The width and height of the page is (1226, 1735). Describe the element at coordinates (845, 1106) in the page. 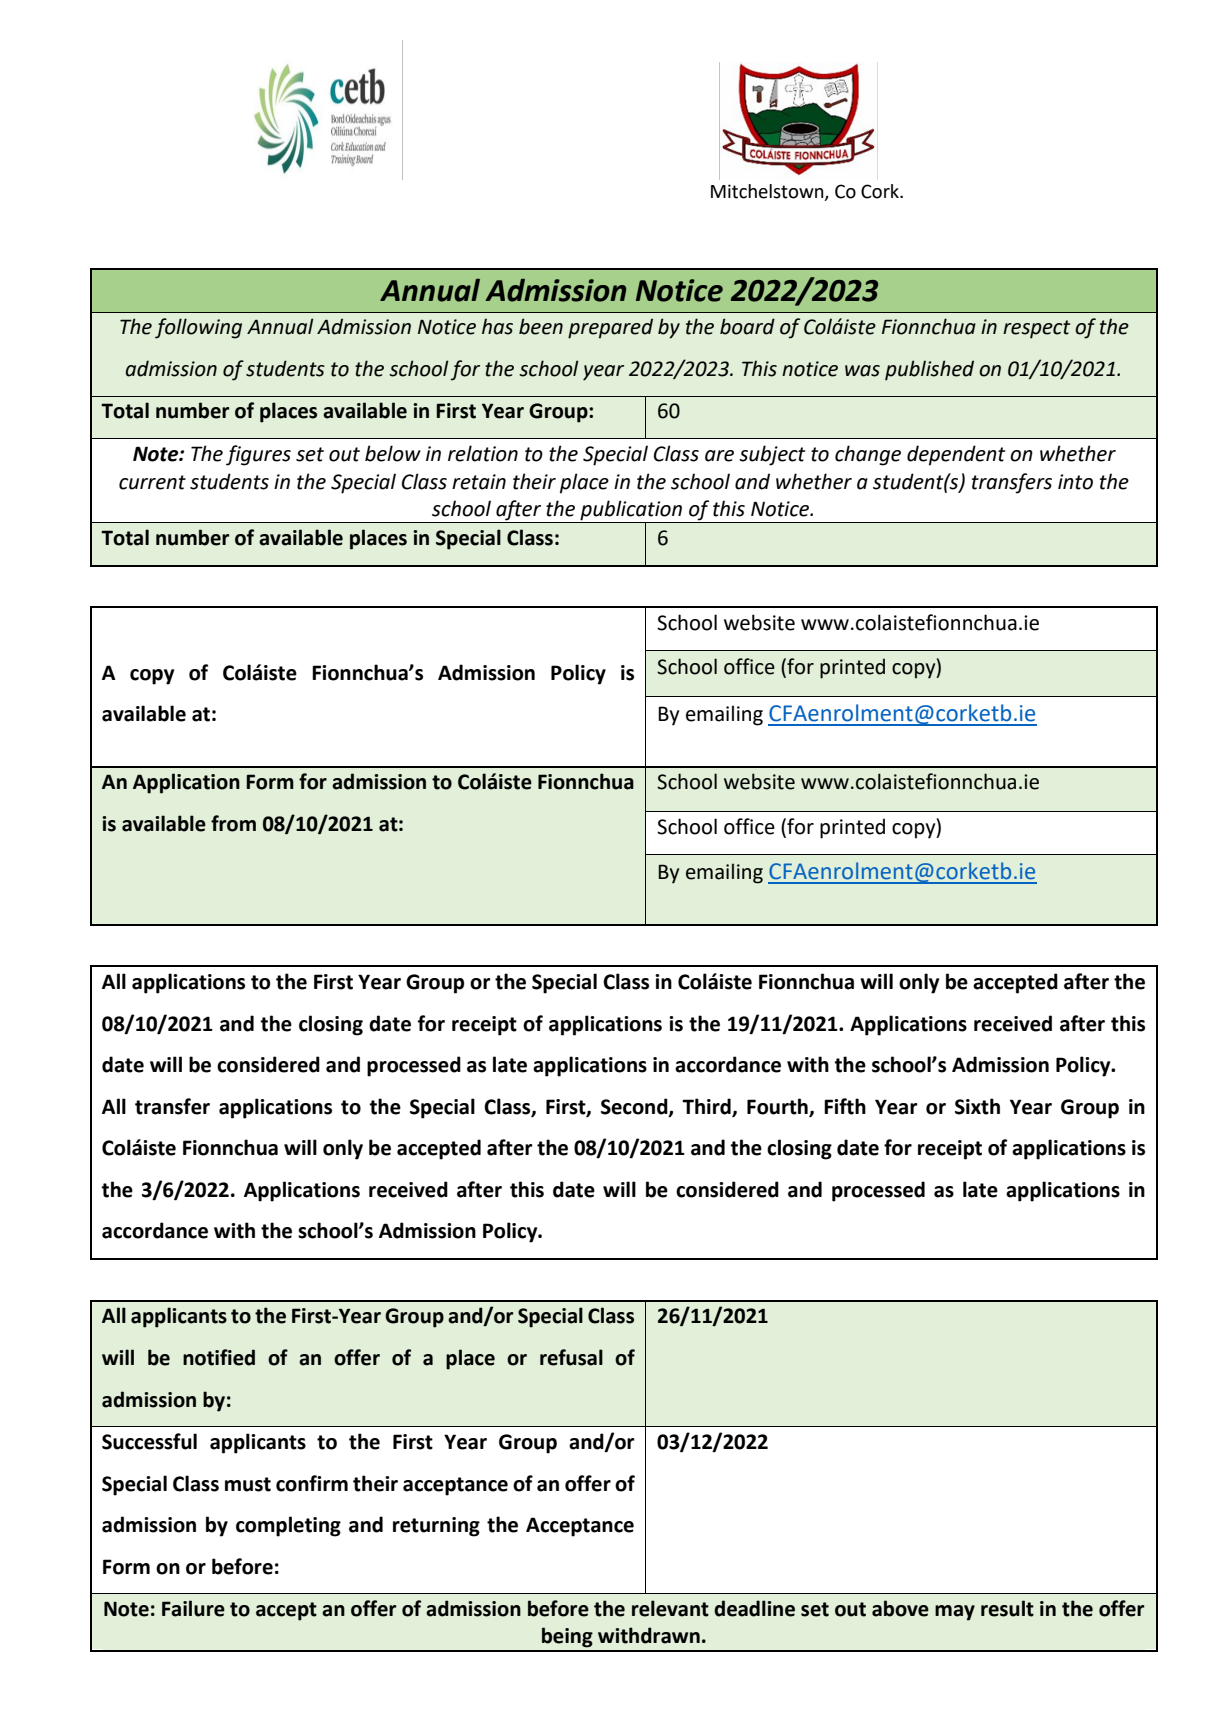

I see `Fifth` at that location.
